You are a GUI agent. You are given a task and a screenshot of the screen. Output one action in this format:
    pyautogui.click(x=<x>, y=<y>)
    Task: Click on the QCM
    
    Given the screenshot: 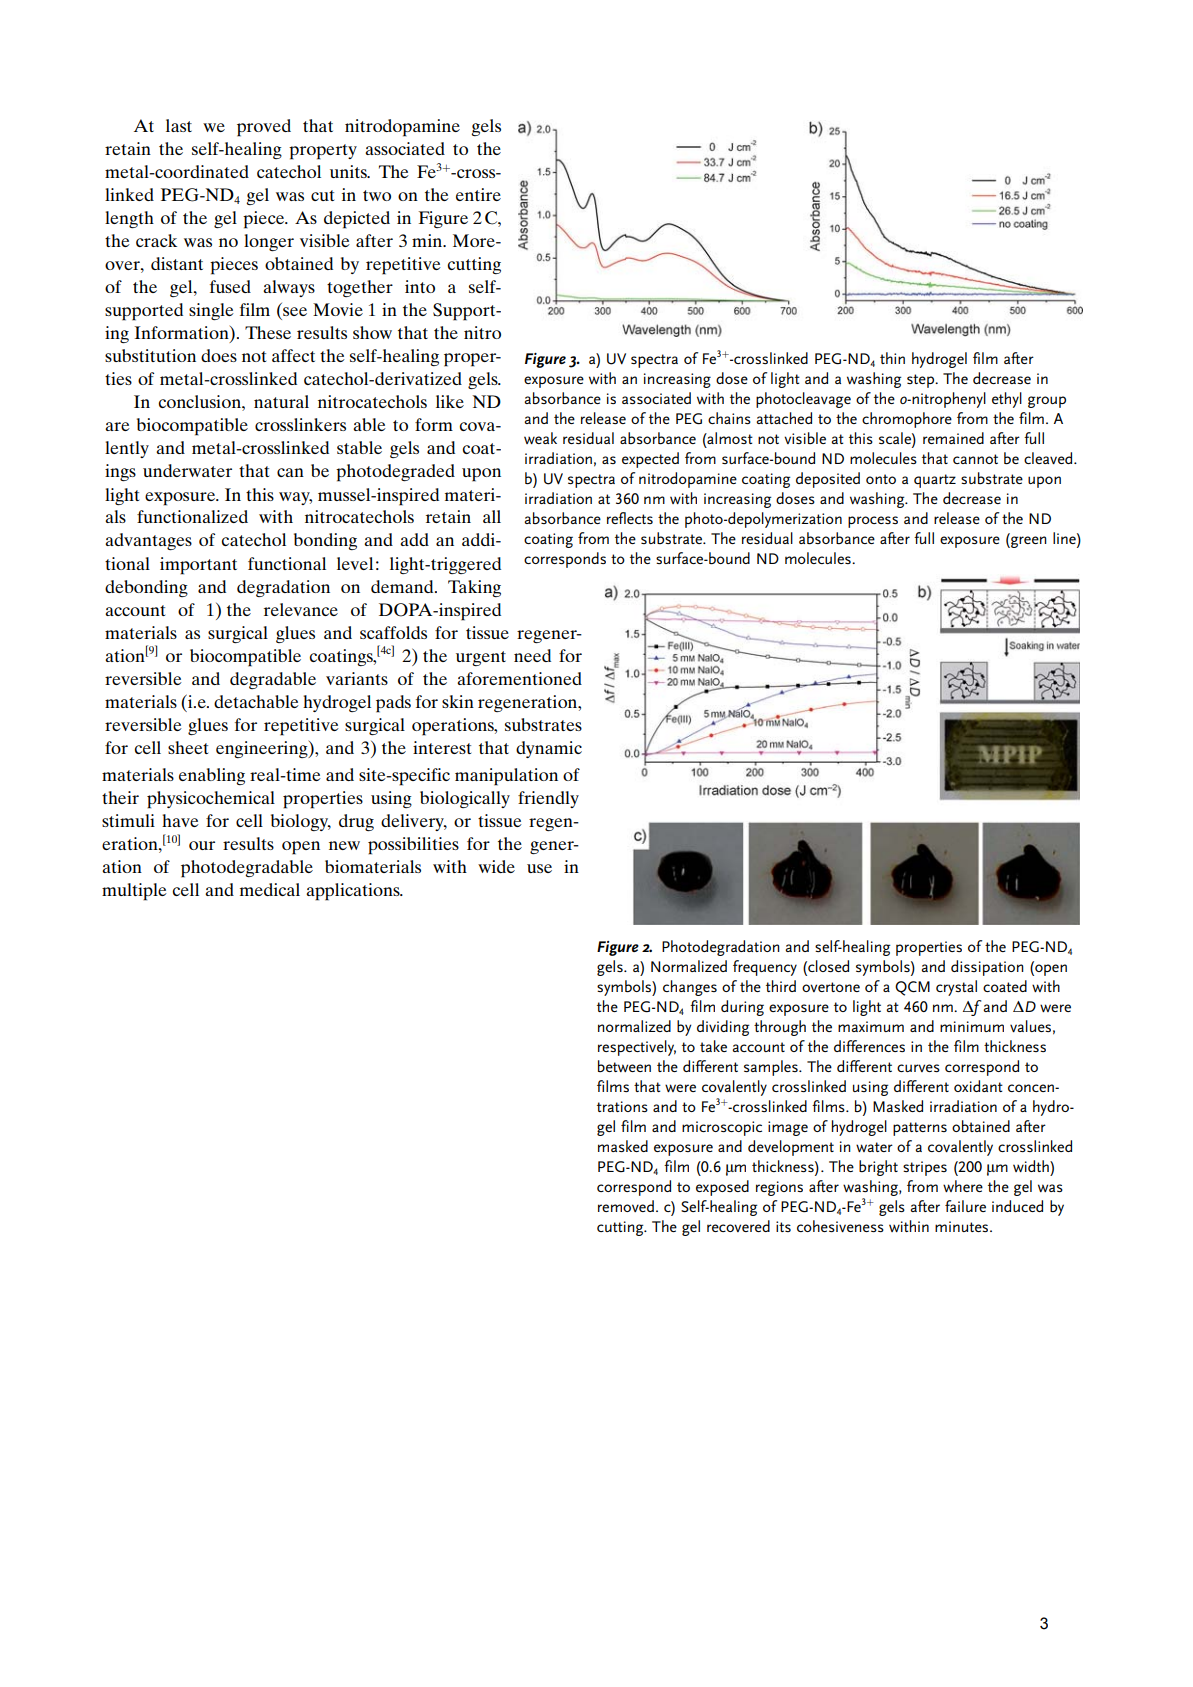 What is the action you would take?
    pyautogui.click(x=912, y=988)
